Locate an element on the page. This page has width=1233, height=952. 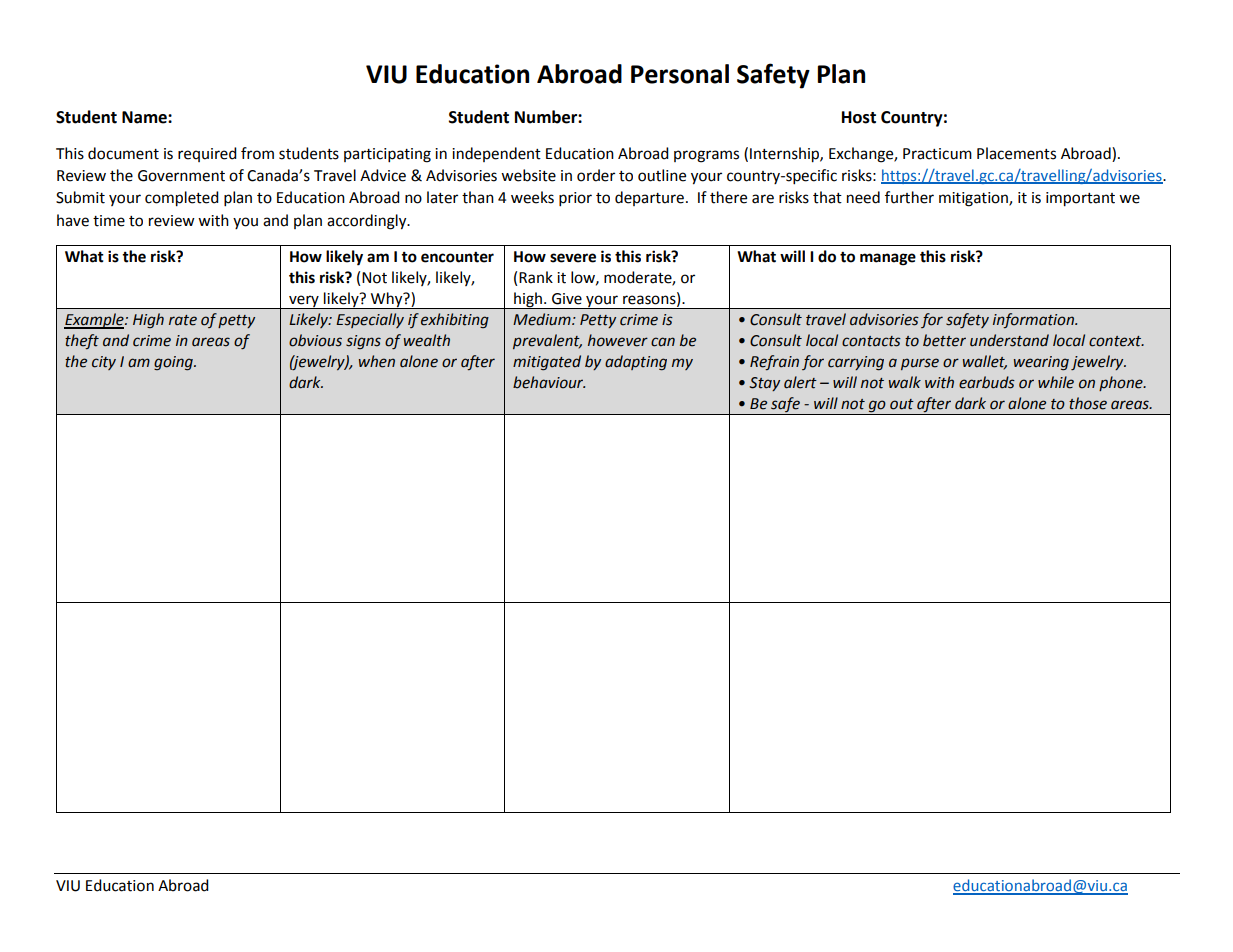
information is located at coordinates (1034, 320).
